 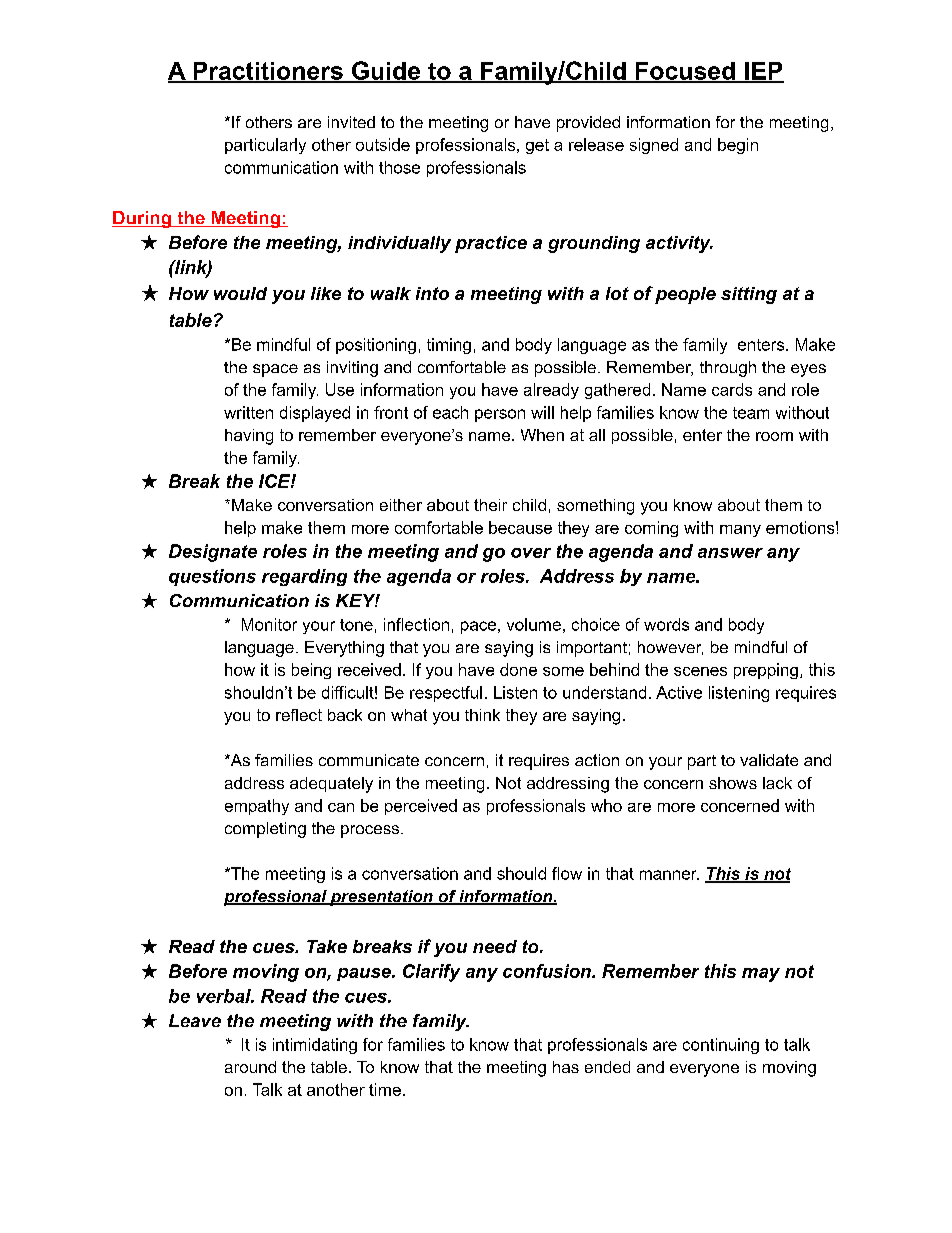 I want to click on IEP, so click(x=763, y=72).
